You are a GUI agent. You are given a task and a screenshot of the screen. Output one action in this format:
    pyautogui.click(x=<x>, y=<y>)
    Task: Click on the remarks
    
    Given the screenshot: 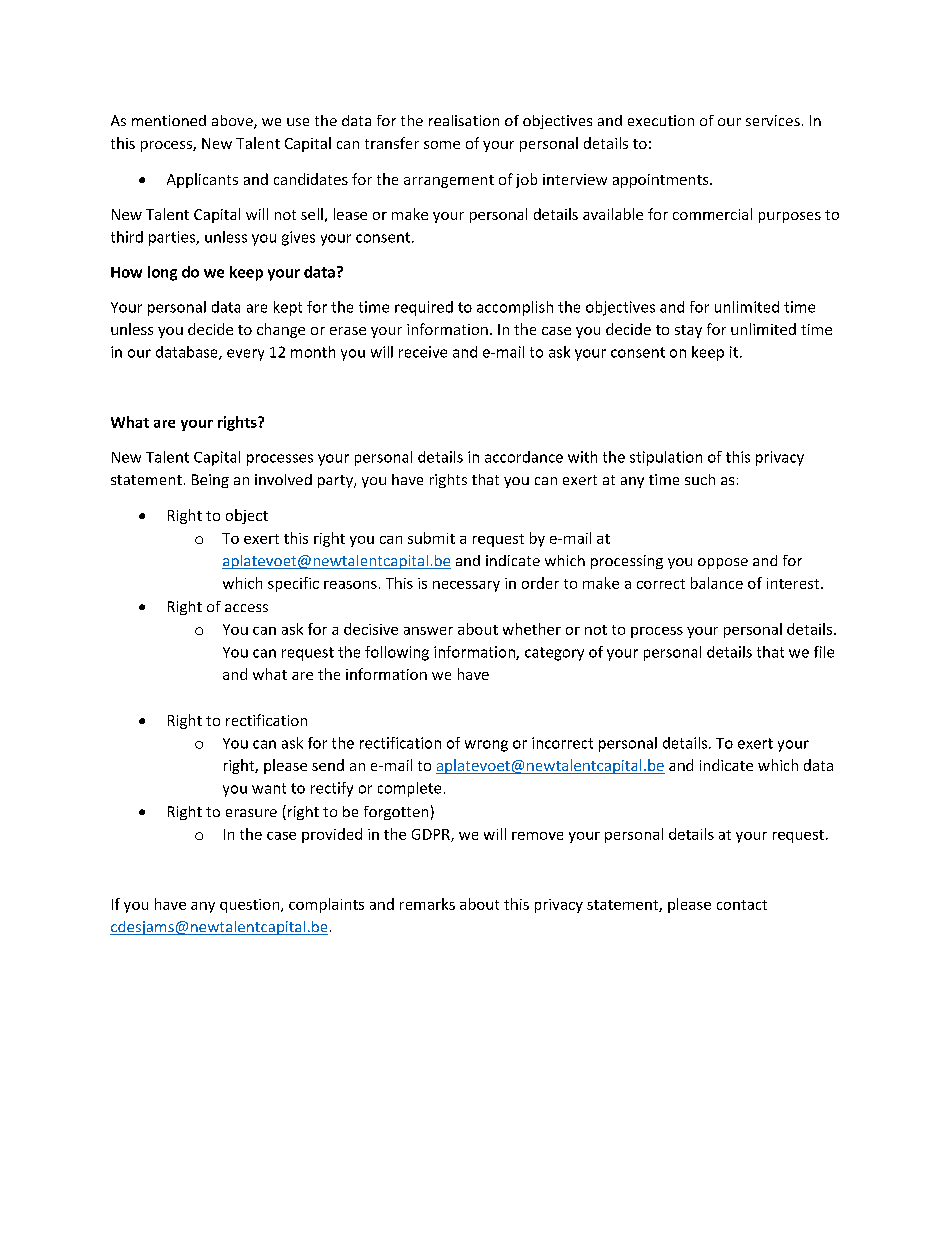 What is the action you would take?
    pyautogui.click(x=427, y=904)
